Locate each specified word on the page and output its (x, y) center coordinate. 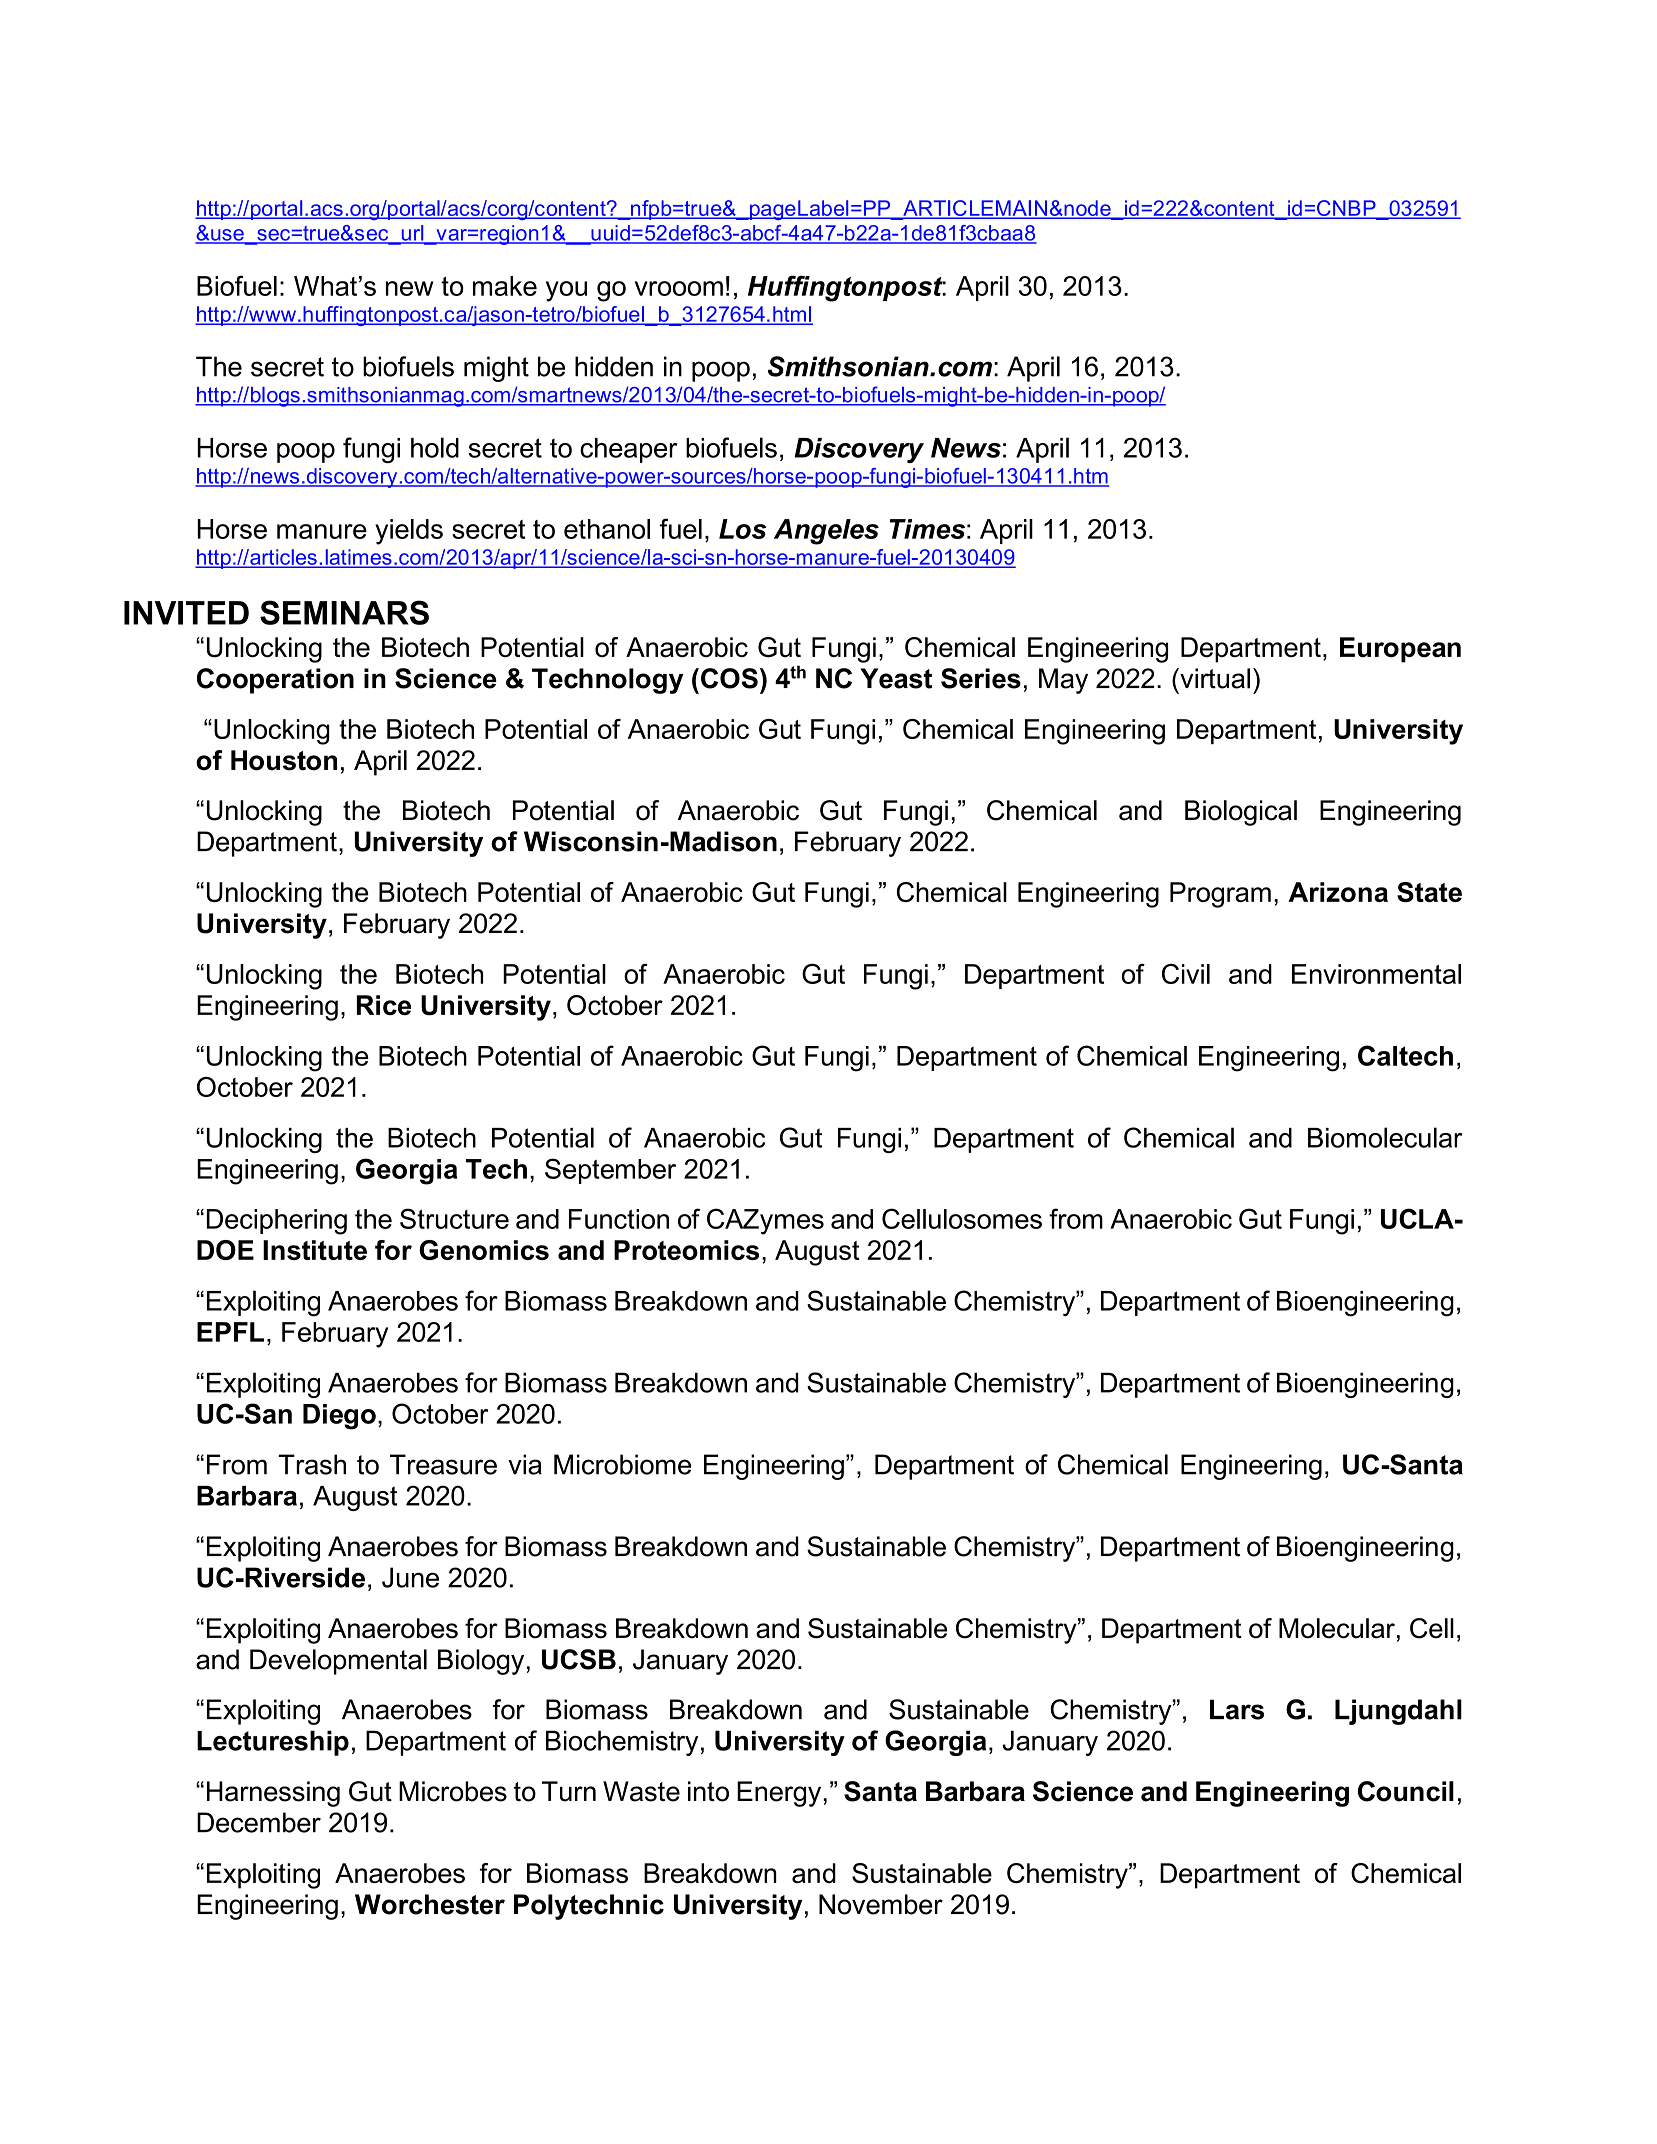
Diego (339, 1417)
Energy (780, 1794)
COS (729, 678)
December (259, 1822)
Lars (1237, 1709)
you (566, 291)
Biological (1241, 813)
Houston (284, 760)
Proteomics (686, 1250)
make (505, 286)
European (1400, 650)
